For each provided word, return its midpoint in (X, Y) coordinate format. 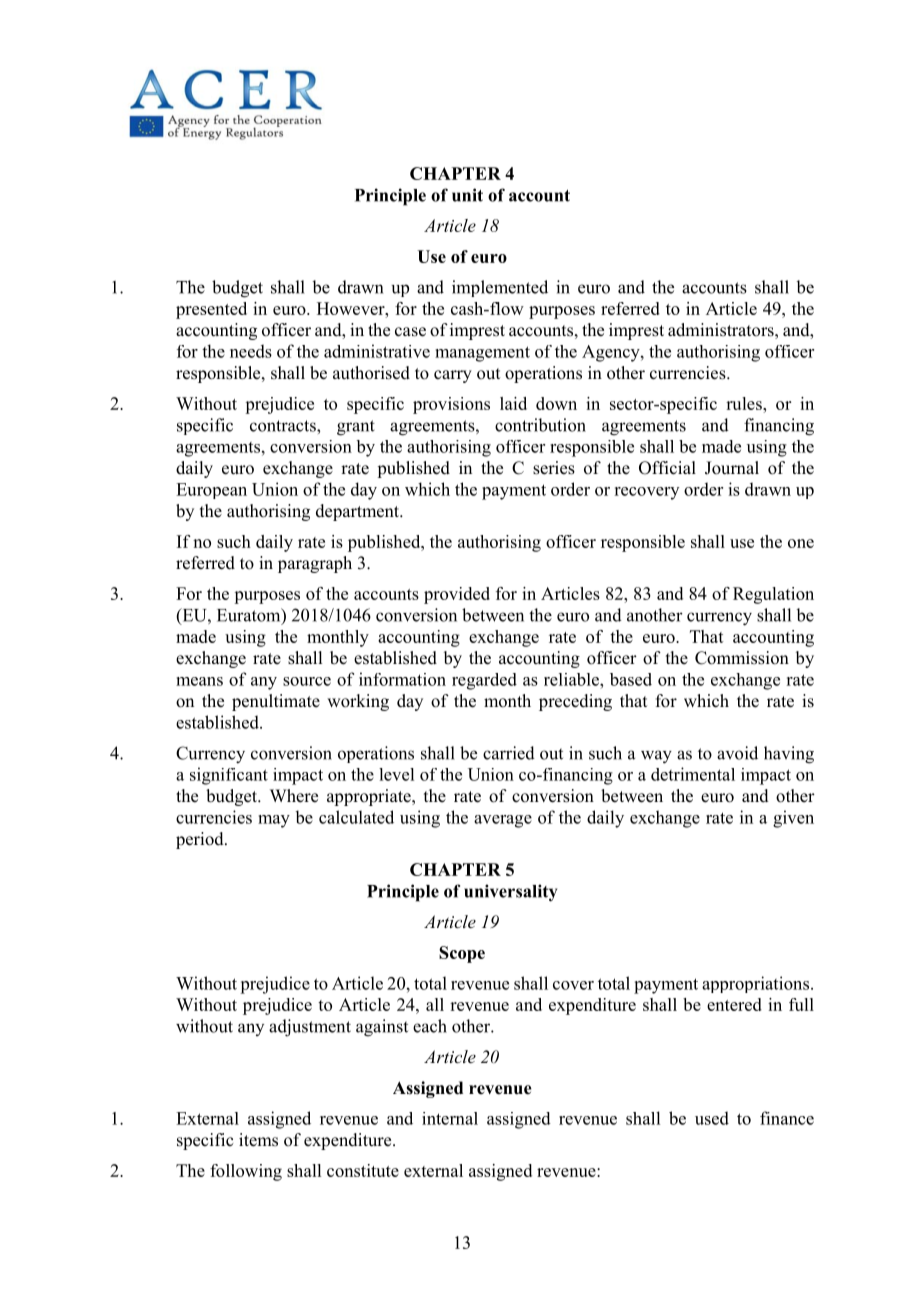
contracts (284, 426)
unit (467, 195)
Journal (732, 468)
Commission (742, 658)
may (274, 821)
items (258, 1140)
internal (450, 1118)
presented (211, 310)
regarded (484, 681)
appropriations (755, 984)
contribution (540, 425)
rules (745, 403)
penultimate (276, 702)
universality (510, 893)
